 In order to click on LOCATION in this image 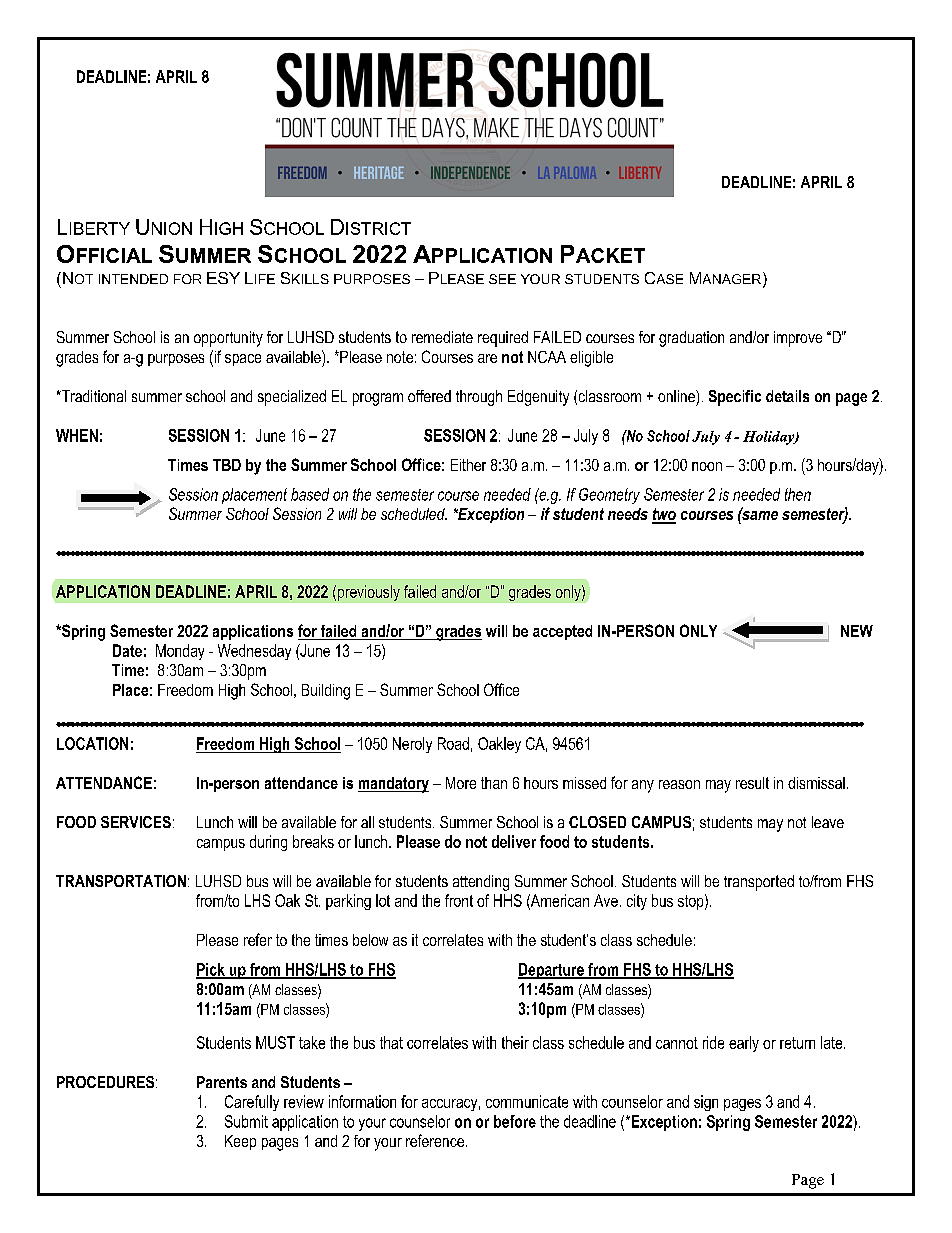, I will do `click(92, 743)`.
